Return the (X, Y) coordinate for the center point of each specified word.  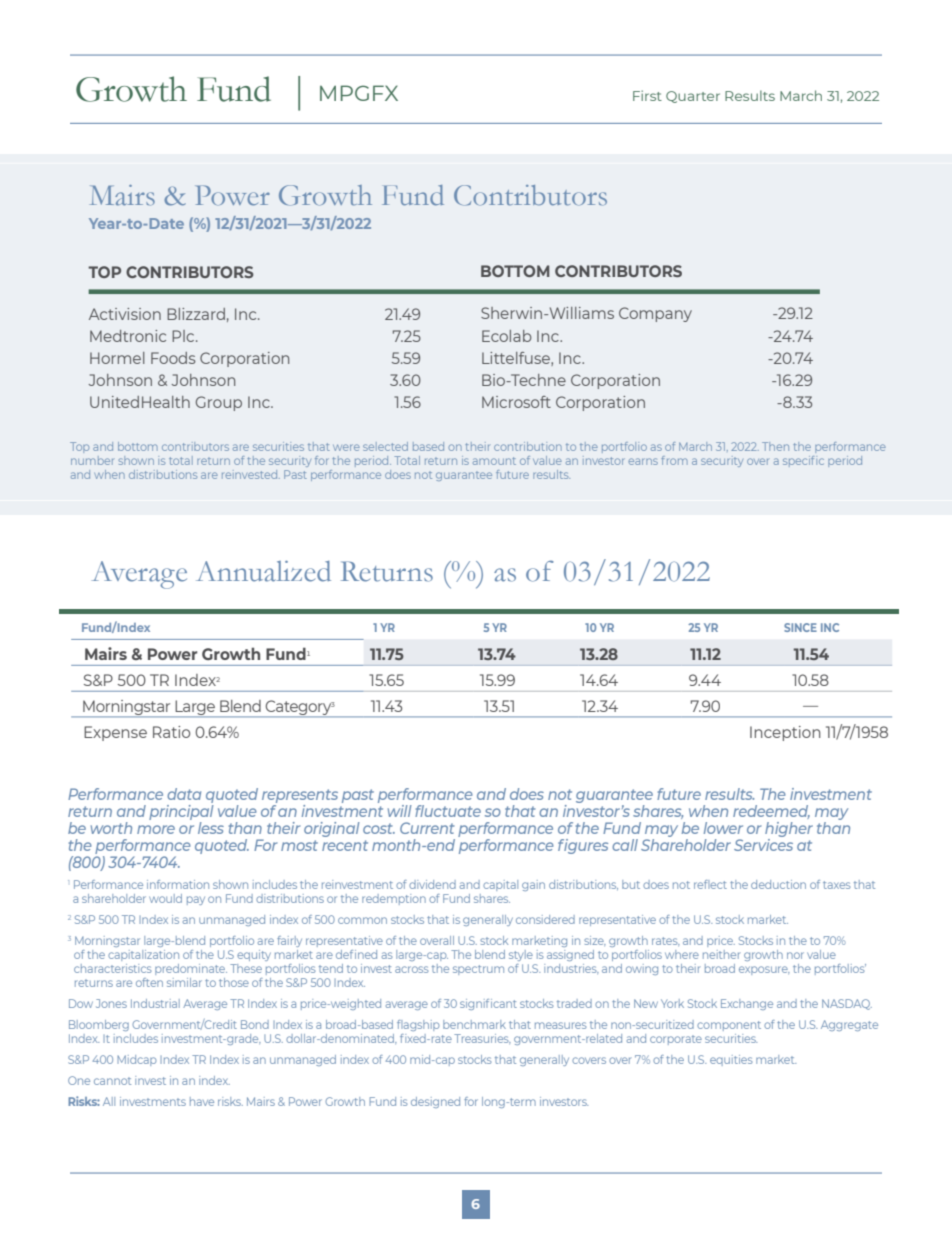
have (202, 1101)
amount (494, 461)
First (647, 95)
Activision (125, 314)
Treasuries (482, 1038)
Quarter (693, 97)
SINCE (800, 627)
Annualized (263, 571)
